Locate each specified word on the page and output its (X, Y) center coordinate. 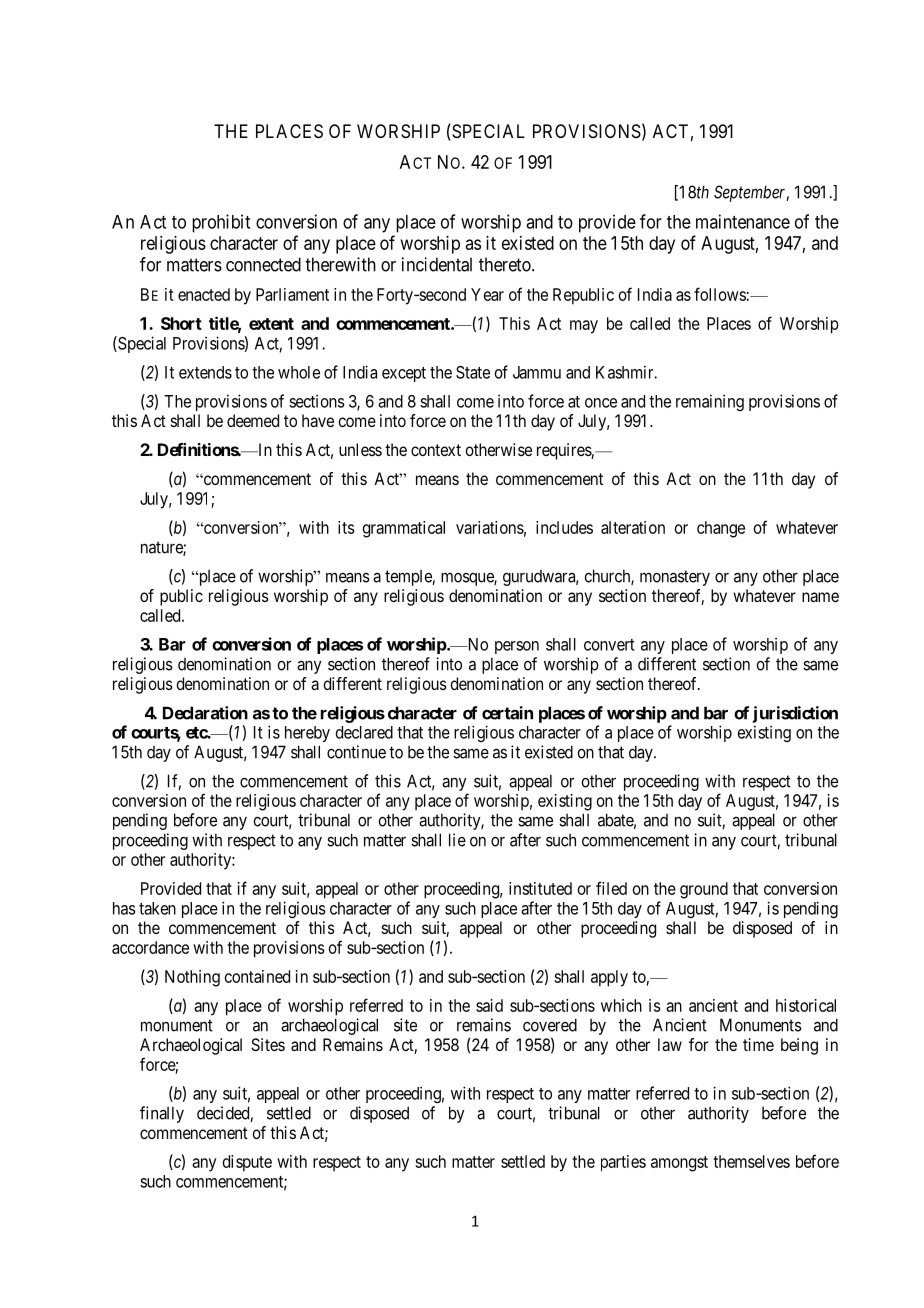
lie (457, 840)
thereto (506, 264)
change (721, 529)
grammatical (404, 529)
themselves (751, 1161)
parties (623, 1163)
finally (162, 1114)
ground (704, 890)
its (346, 527)
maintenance (743, 221)
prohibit (221, 223)
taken (157, 908)
